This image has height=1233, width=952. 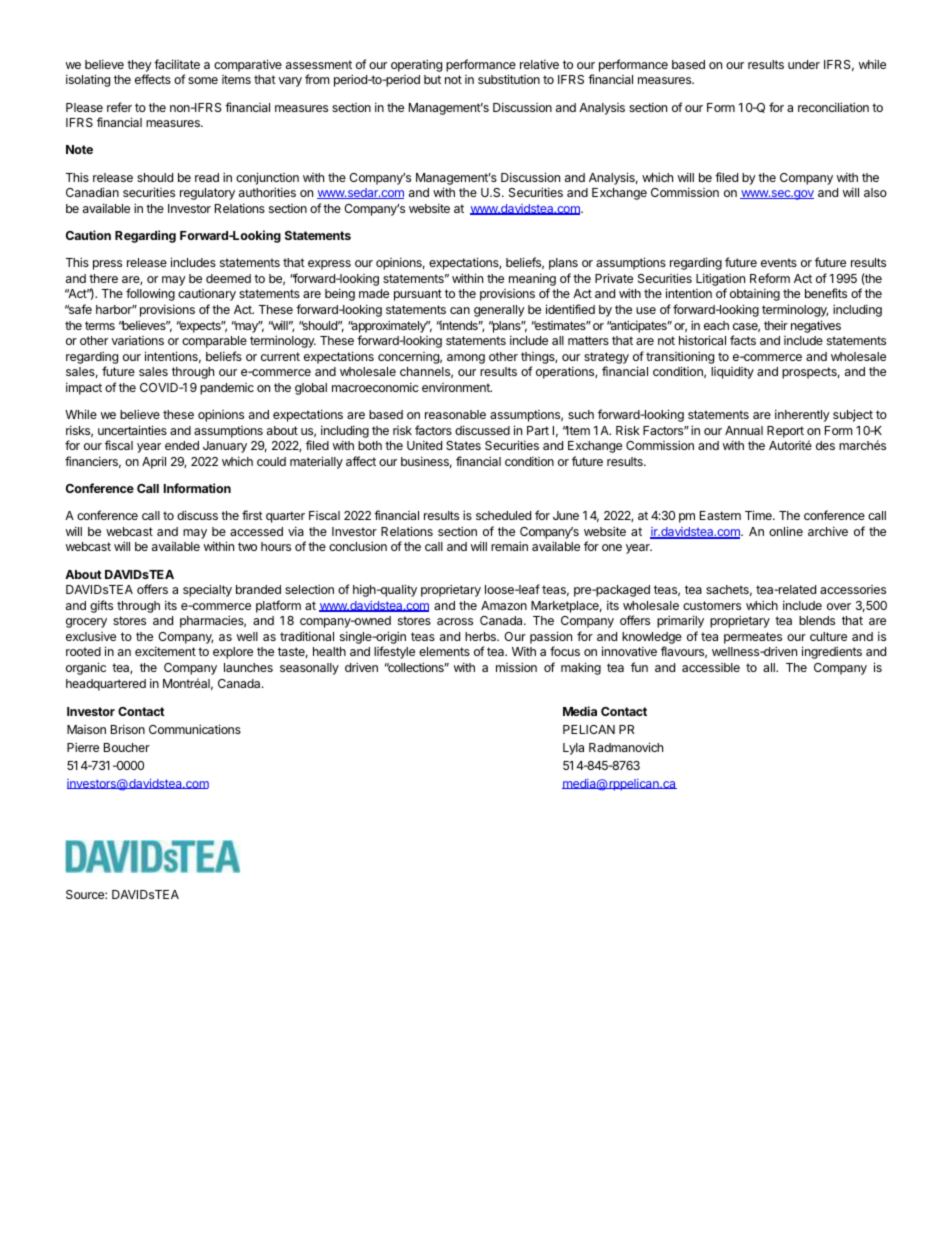 What do you see at coordinates (875, 192) in the image?
I see `also` at bounding box center [875, 192].
